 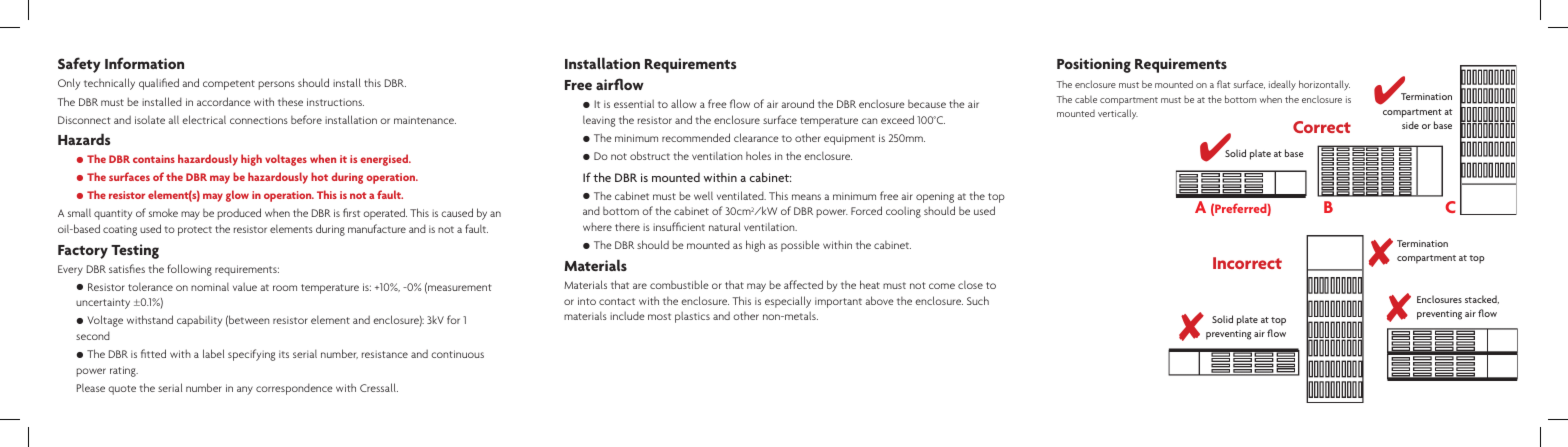 What do you see at coordinates (457, 354) in the image?
I see `continuous` at bounding box center [457, 354].
